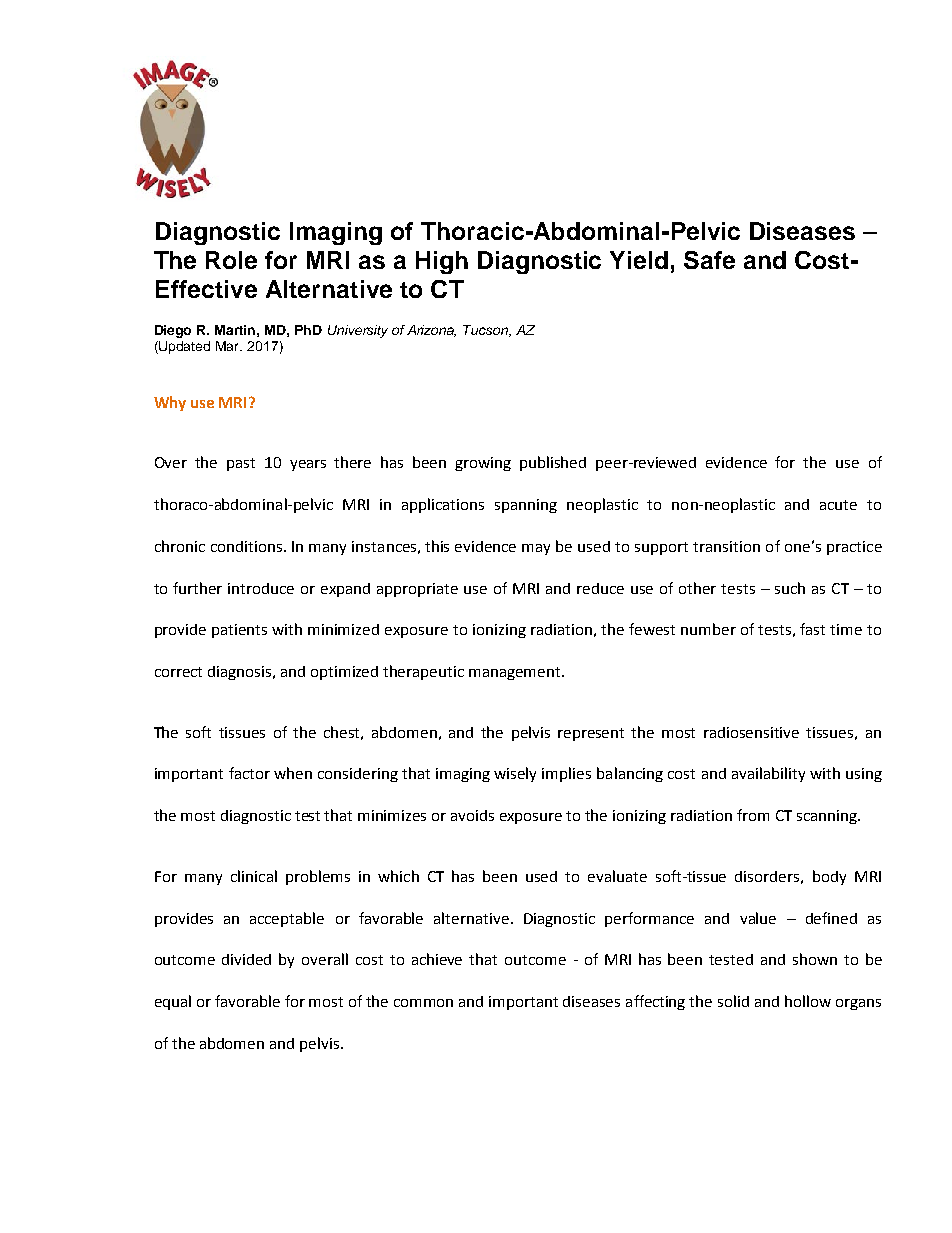 This document has height=1233, width=952. What do you see at coordinates (437, 959) in the document?
I see `achieve` at bounding box center [437, 959].
